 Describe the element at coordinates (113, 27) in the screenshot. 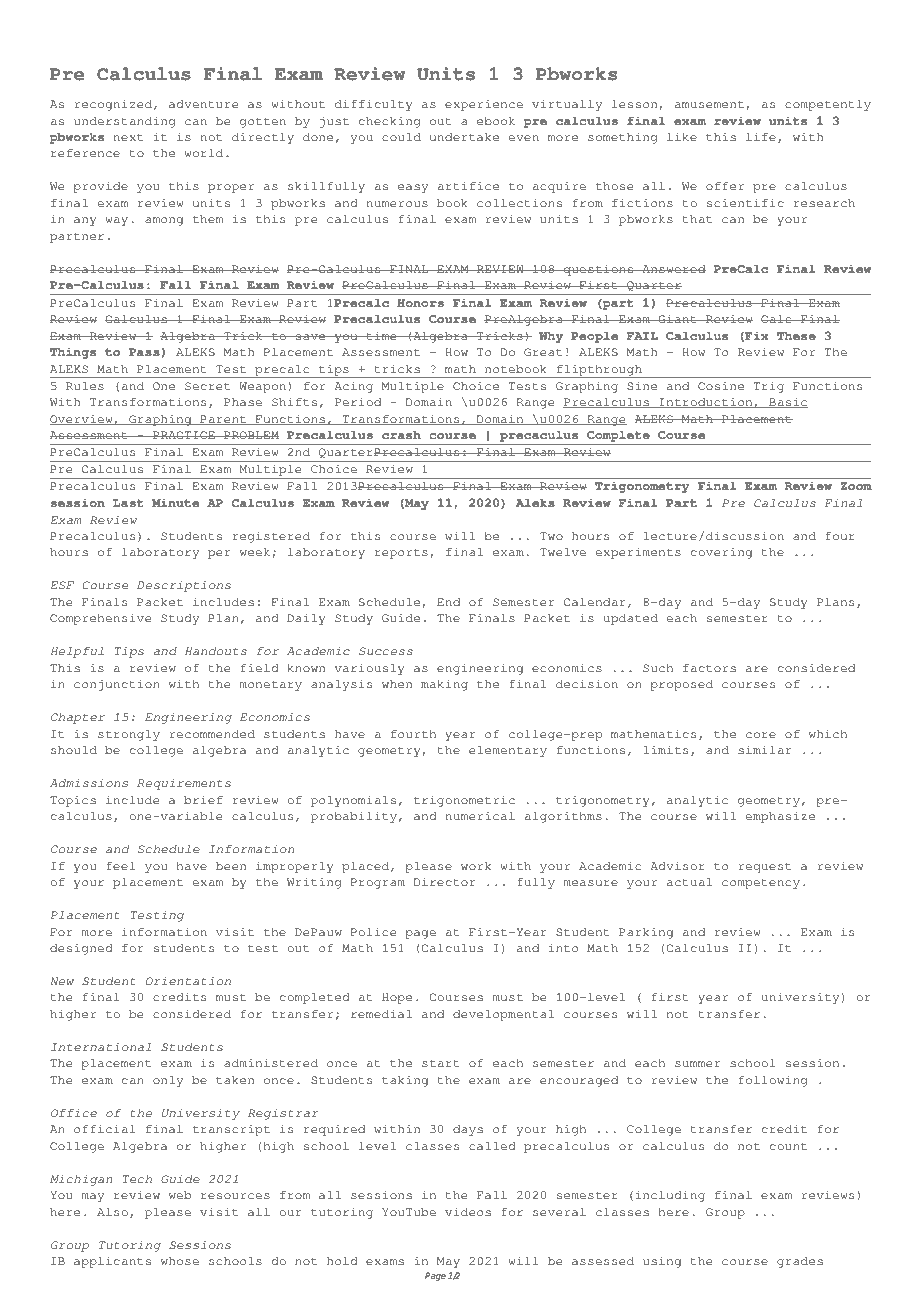

I see `Free` at that location.
